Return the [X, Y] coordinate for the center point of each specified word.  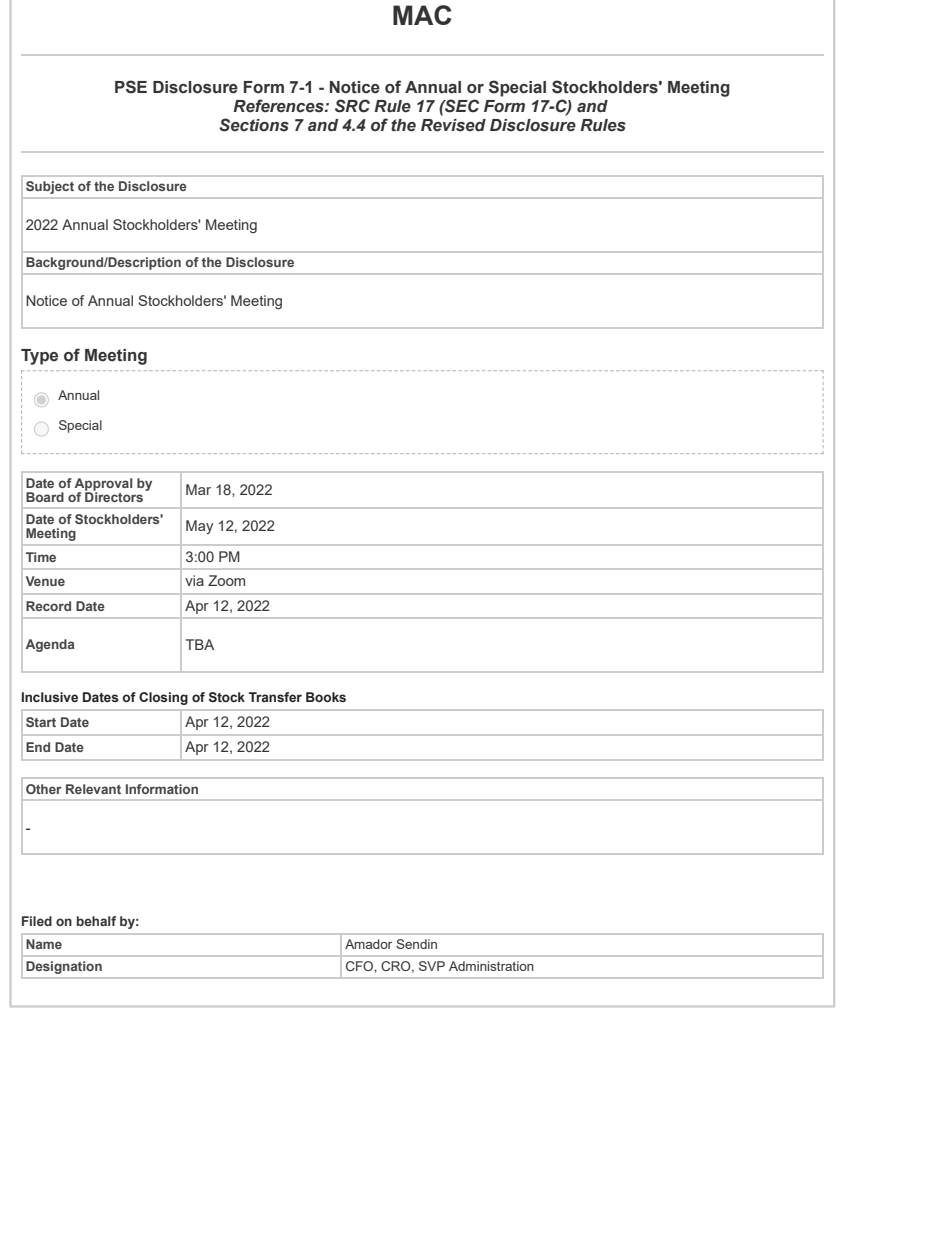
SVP [432, 966]
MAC [422, 15]
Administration [491, 966]
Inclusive [50, 697]
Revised [453, 125]
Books [326, 697]
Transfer [275, 697]
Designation [64, 967]
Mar [198, 489]
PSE [131, 87]
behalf [96, 921]
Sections [254, 125]
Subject [50, 187]
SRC [352, 106]
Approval [103, 485]
